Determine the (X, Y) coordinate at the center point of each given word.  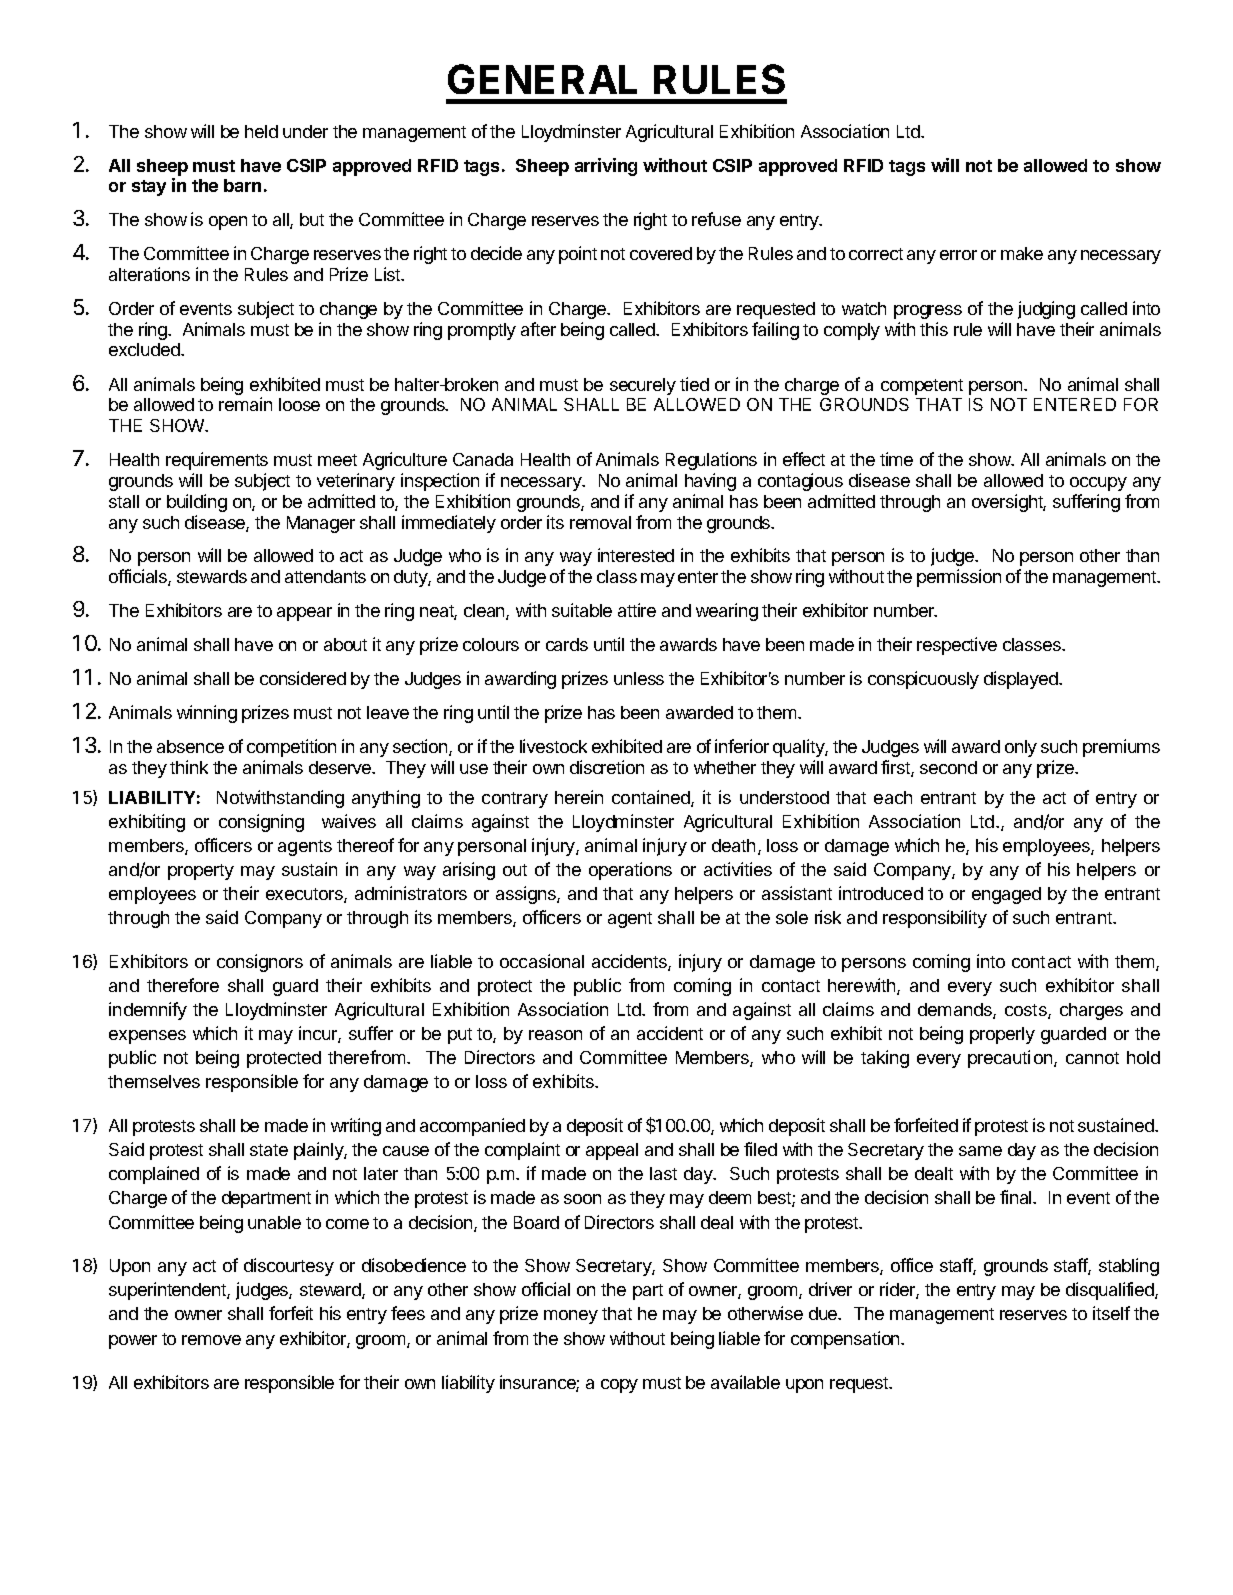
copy (619, 1386)
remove (211, 1340)
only (1021, 748)
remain (245, 404)
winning (207, 714)
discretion (607, 767)
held (261, 131)
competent (922, 387)
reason (555, 1035)
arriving (606, 167)
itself (1111, 1313)
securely (643, 386)
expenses (147, 1037)
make (1022, 253)
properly (1002, 1035)
